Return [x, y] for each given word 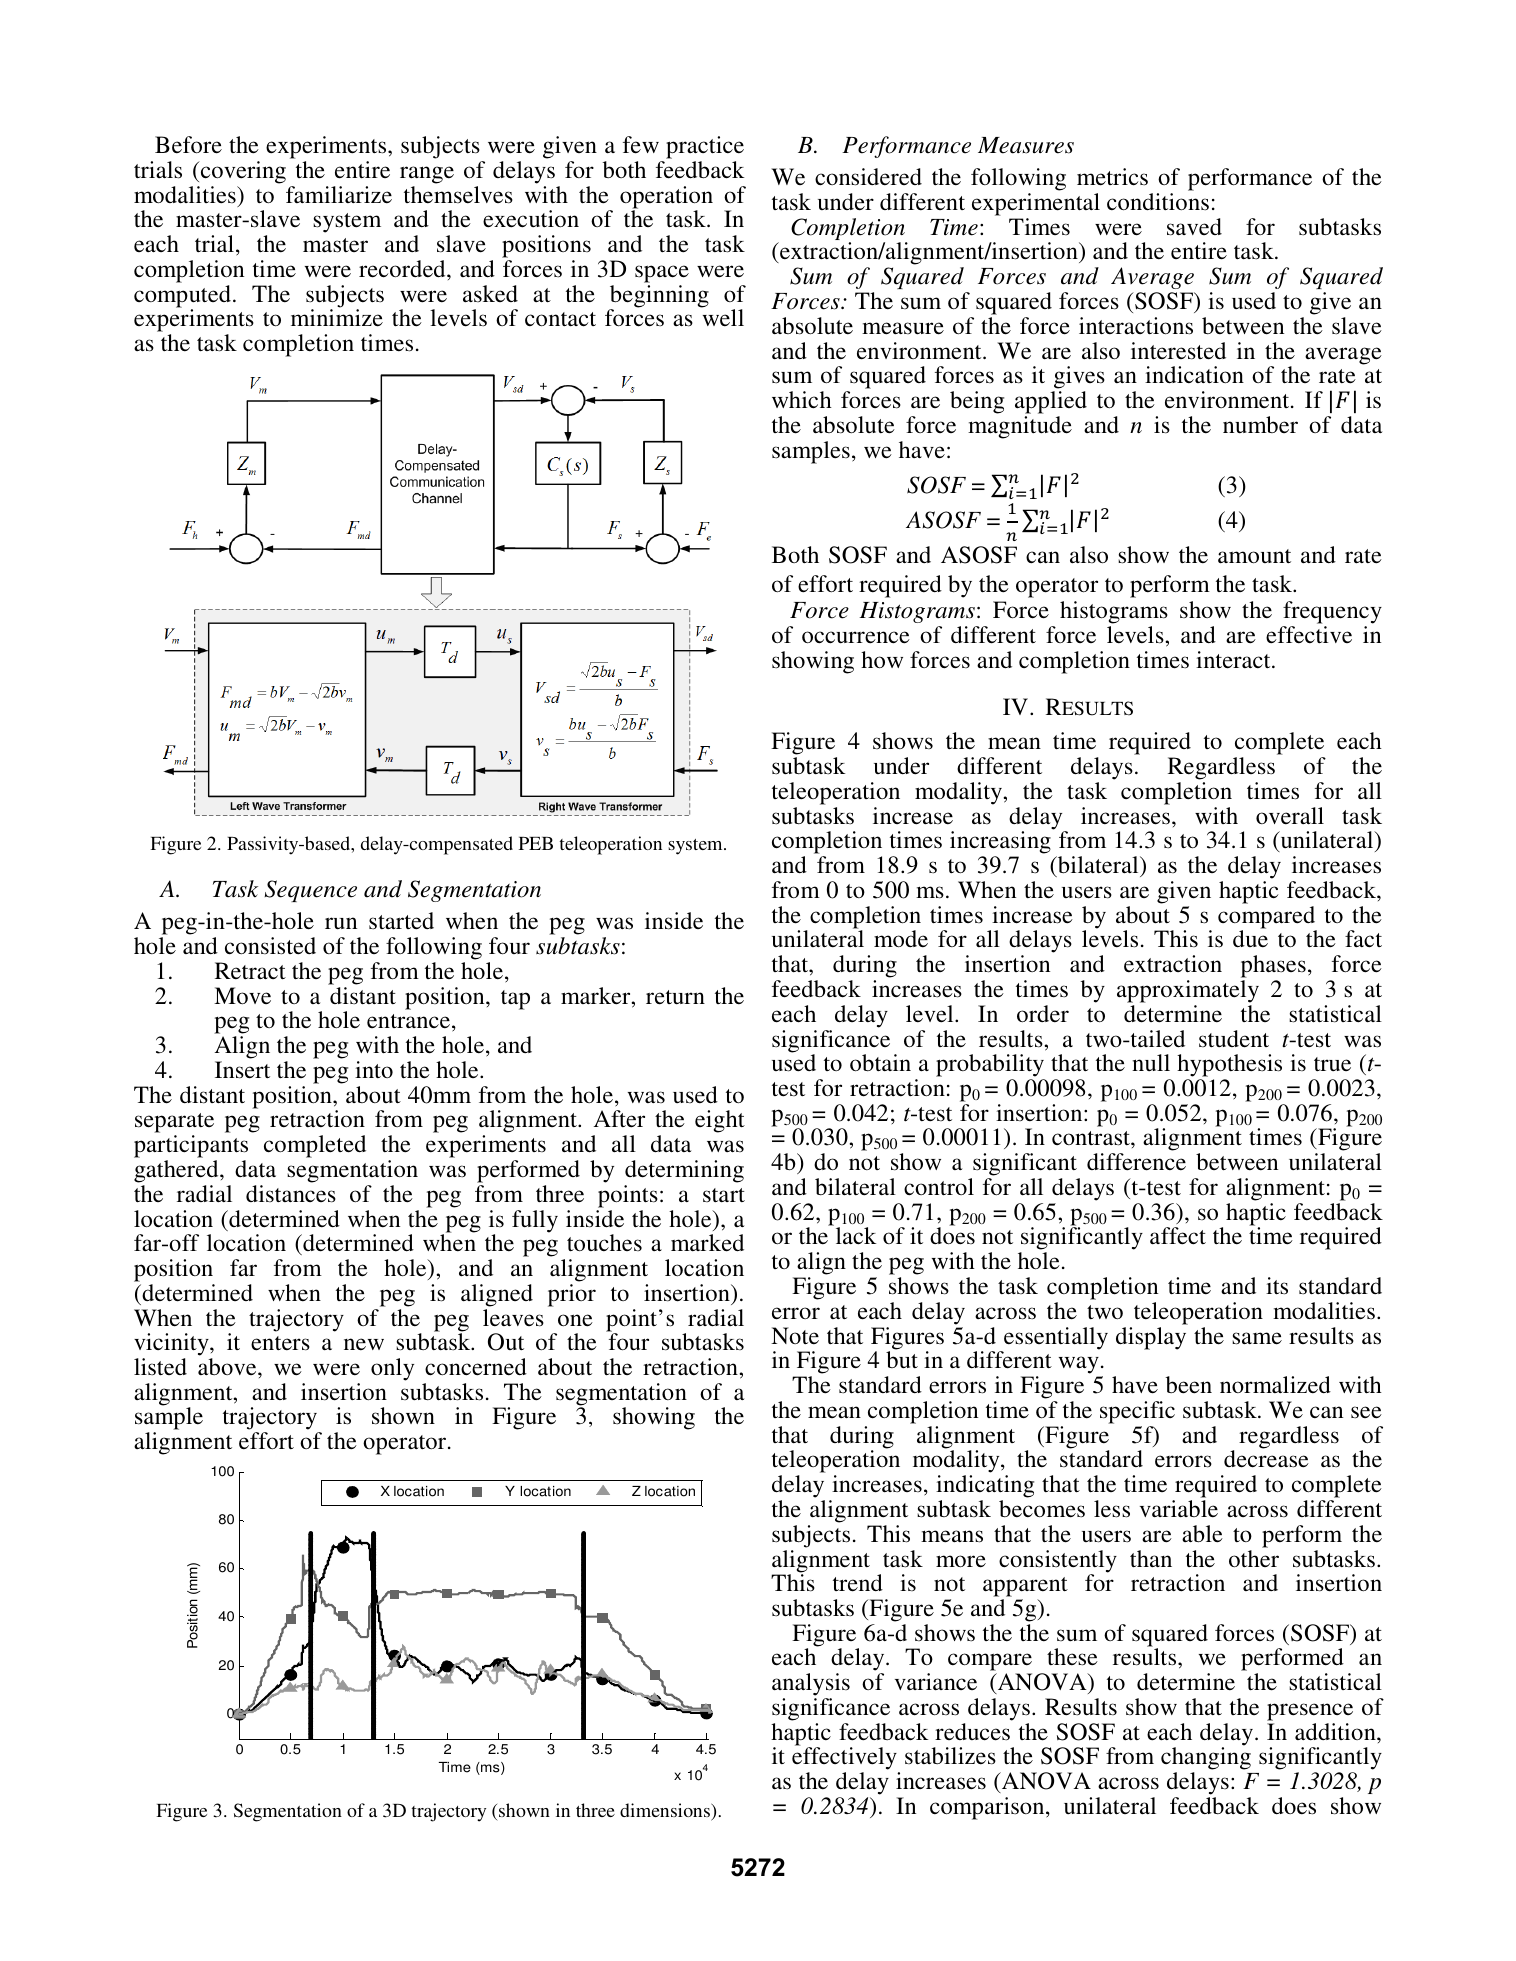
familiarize [339, 195]
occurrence [856, 637]
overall [1290, 816]
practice [705, 147]
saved [1194, 227]
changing [1206, 1760]
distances [291, 1194]
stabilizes [950, 1756]
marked [707, 1243]
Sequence [310, 891]
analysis [811, 1684]
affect [1178, 1236]
